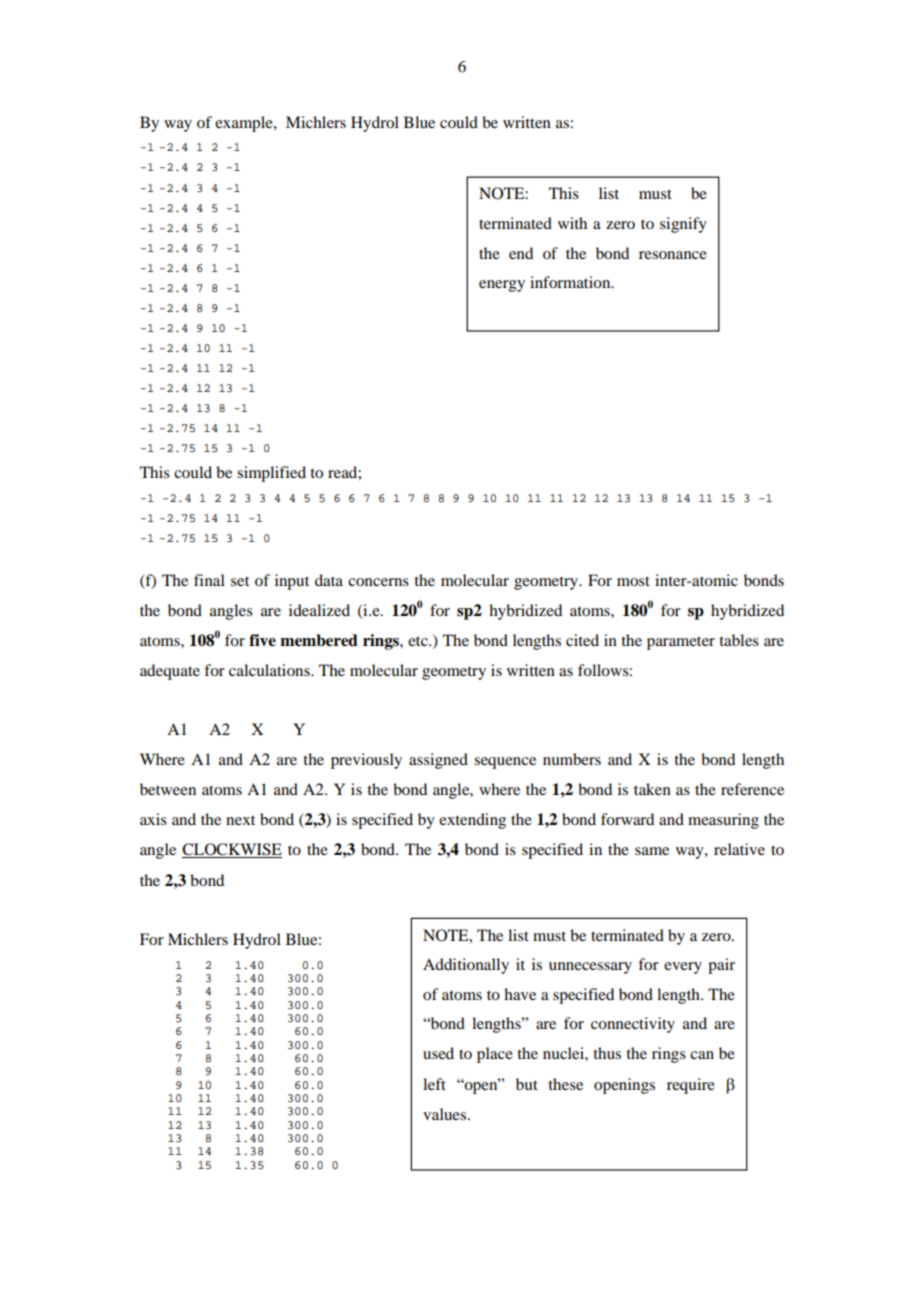 This document has width=924, height=1308. I want to click on signify, so click(683, 225).
